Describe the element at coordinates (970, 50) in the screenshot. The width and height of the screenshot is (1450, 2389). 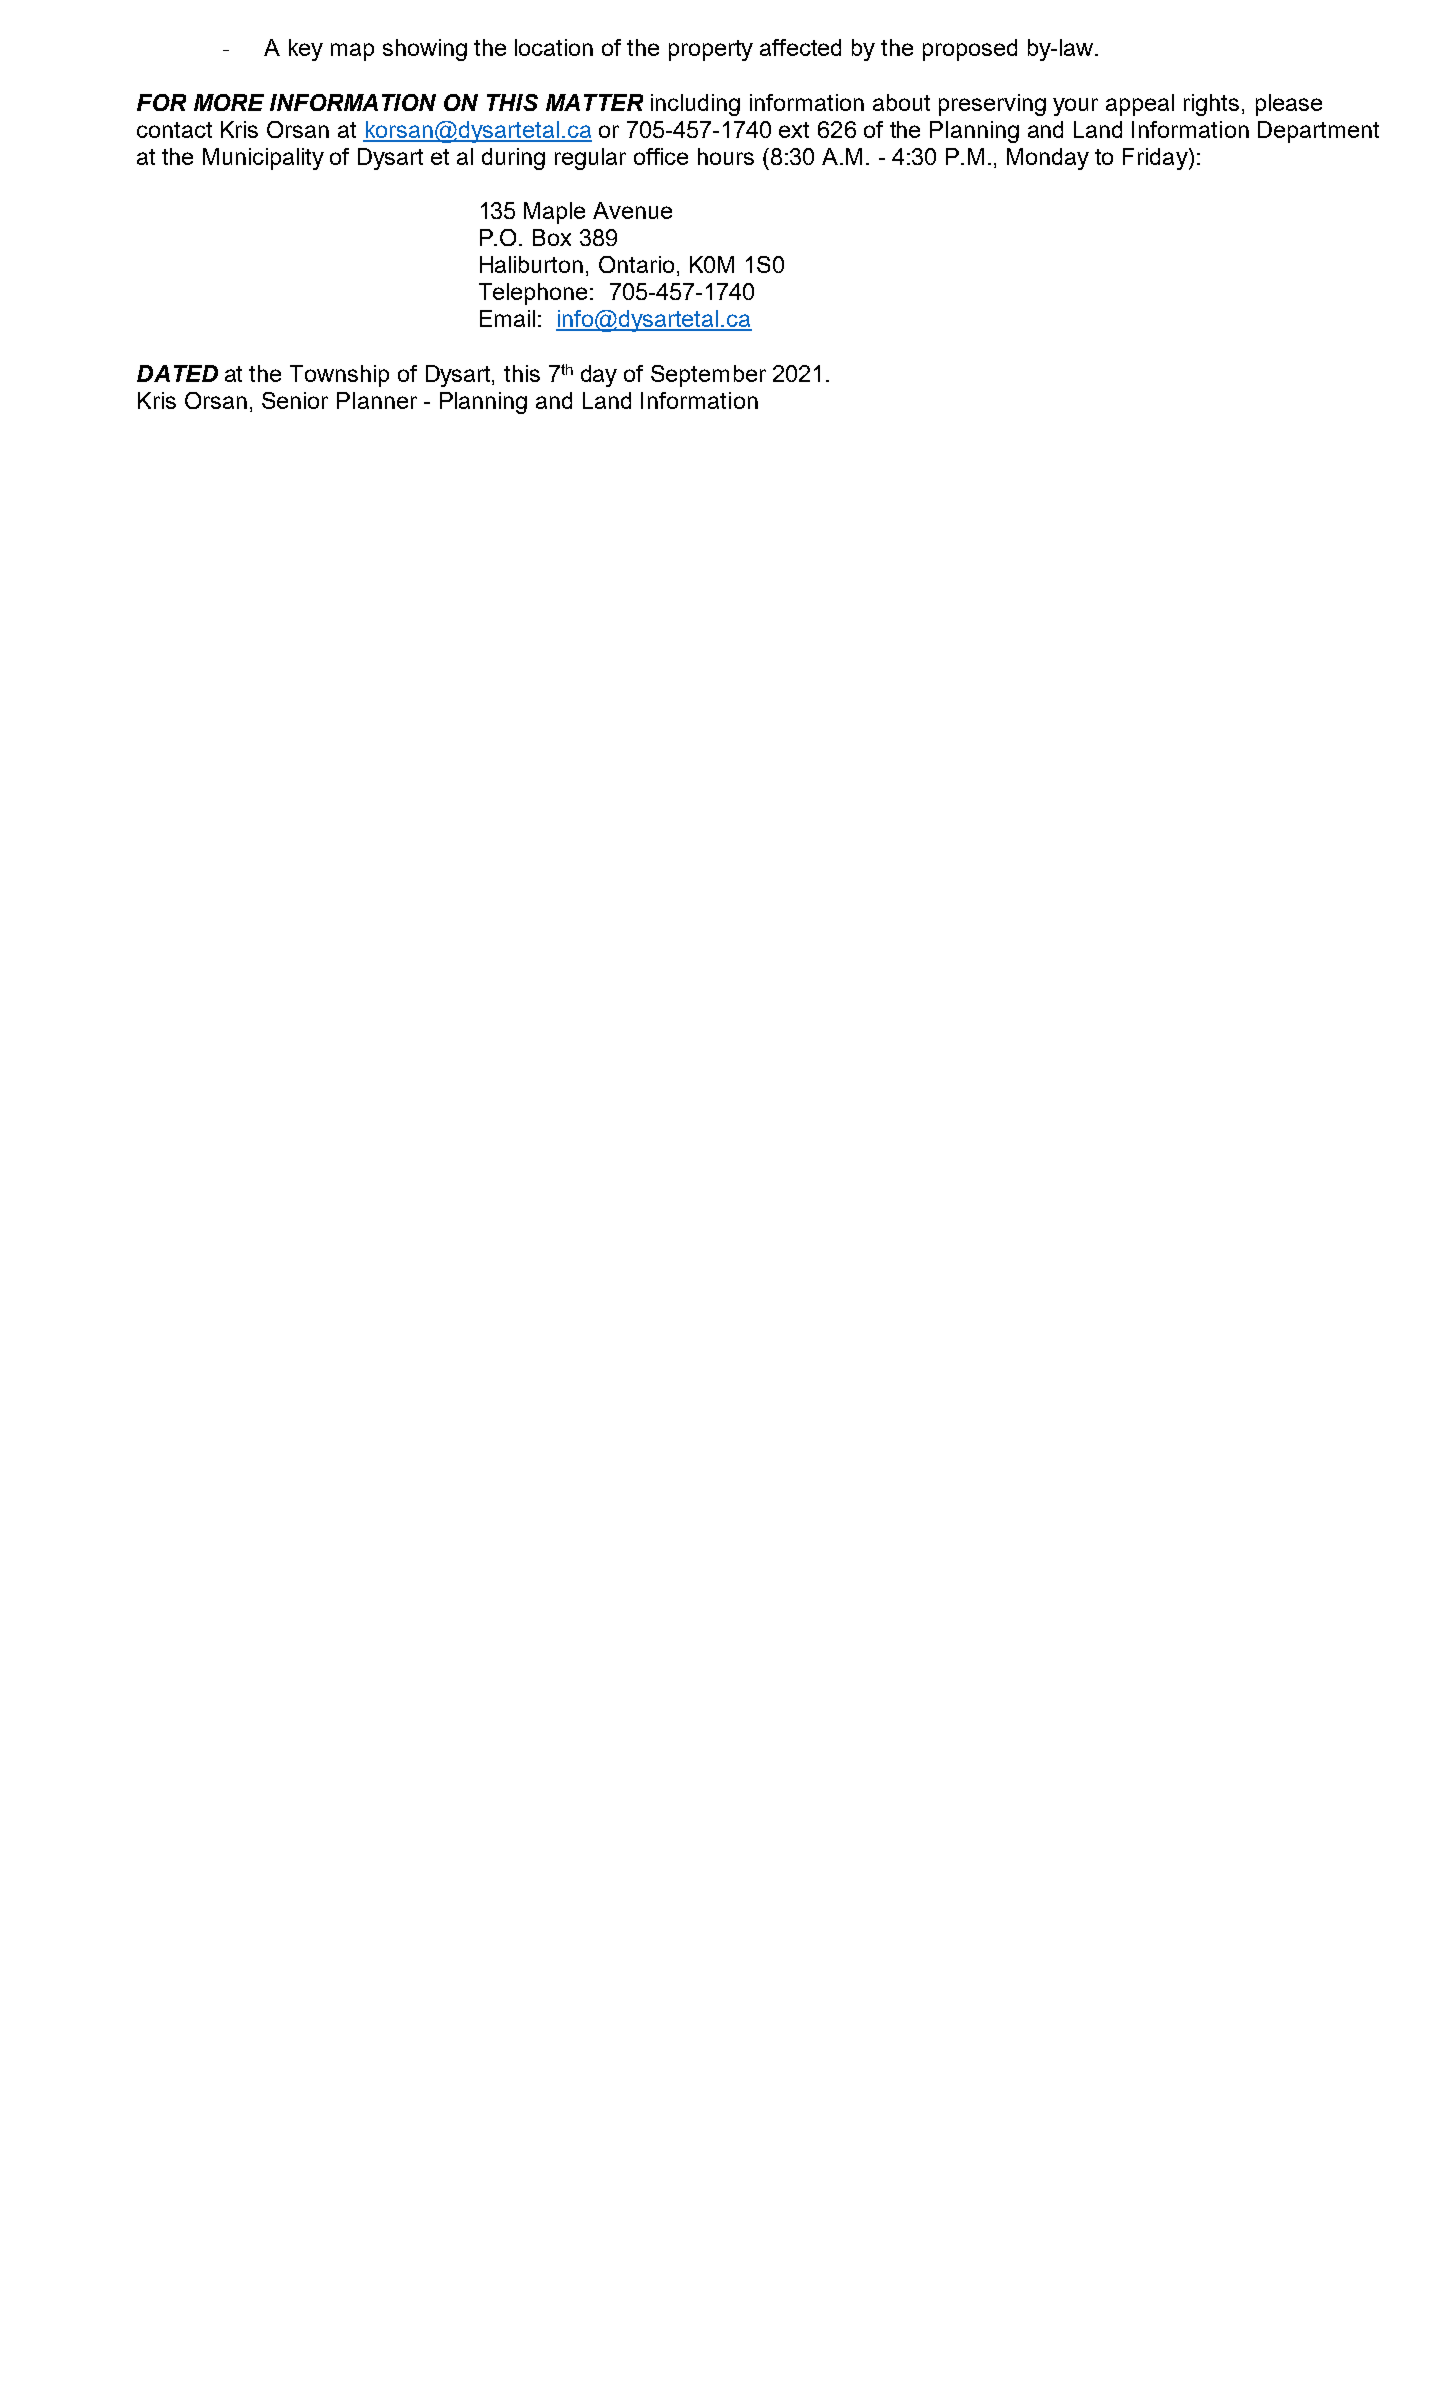
I see `proposed` at that location.
